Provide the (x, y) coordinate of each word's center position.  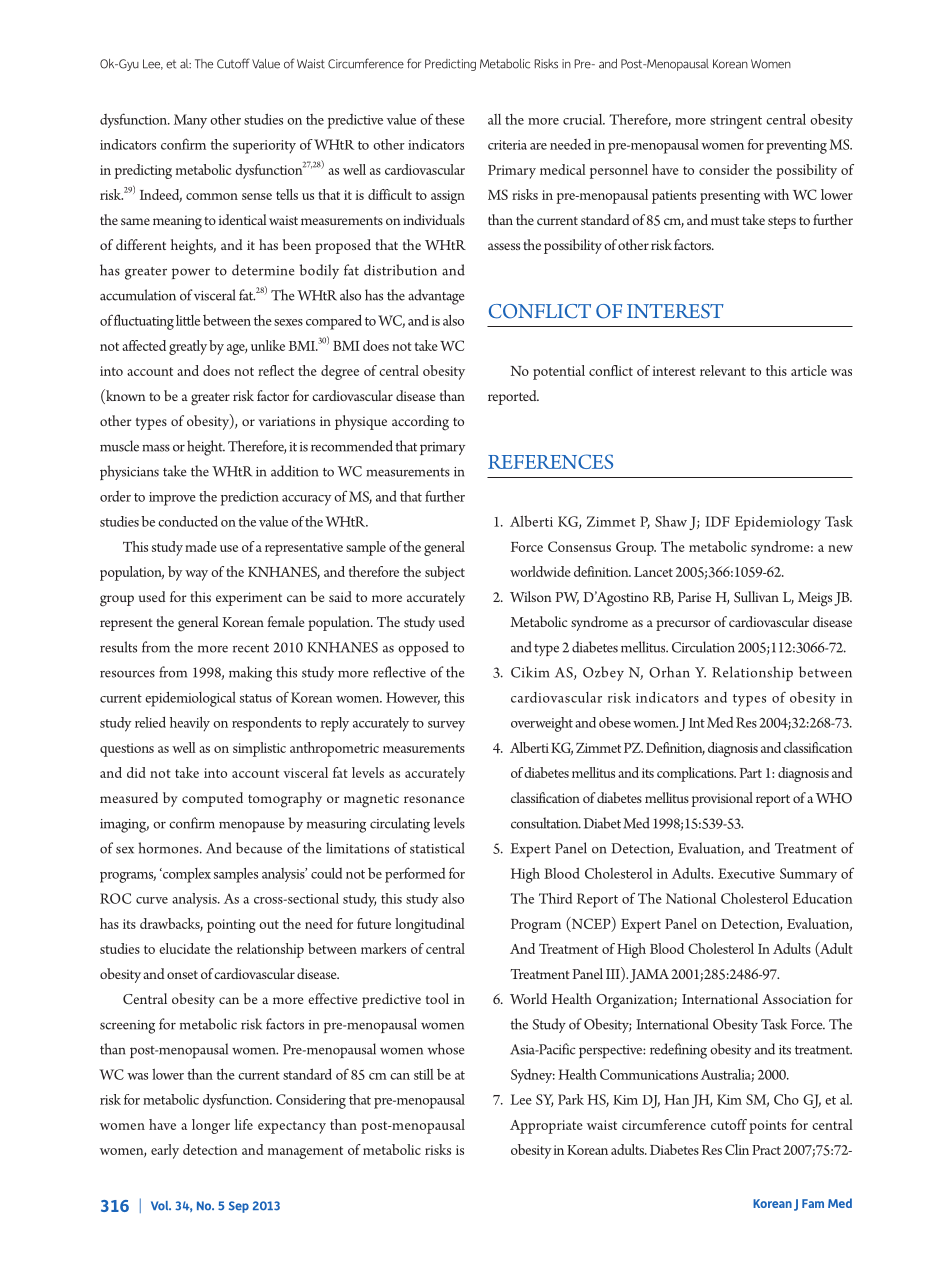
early (165, 1151)
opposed (423, 648)
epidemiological (190, 699)
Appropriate (546, 1127)
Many (190, 121)
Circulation (703, 647)
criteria (507, 145)
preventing (796, 147)
